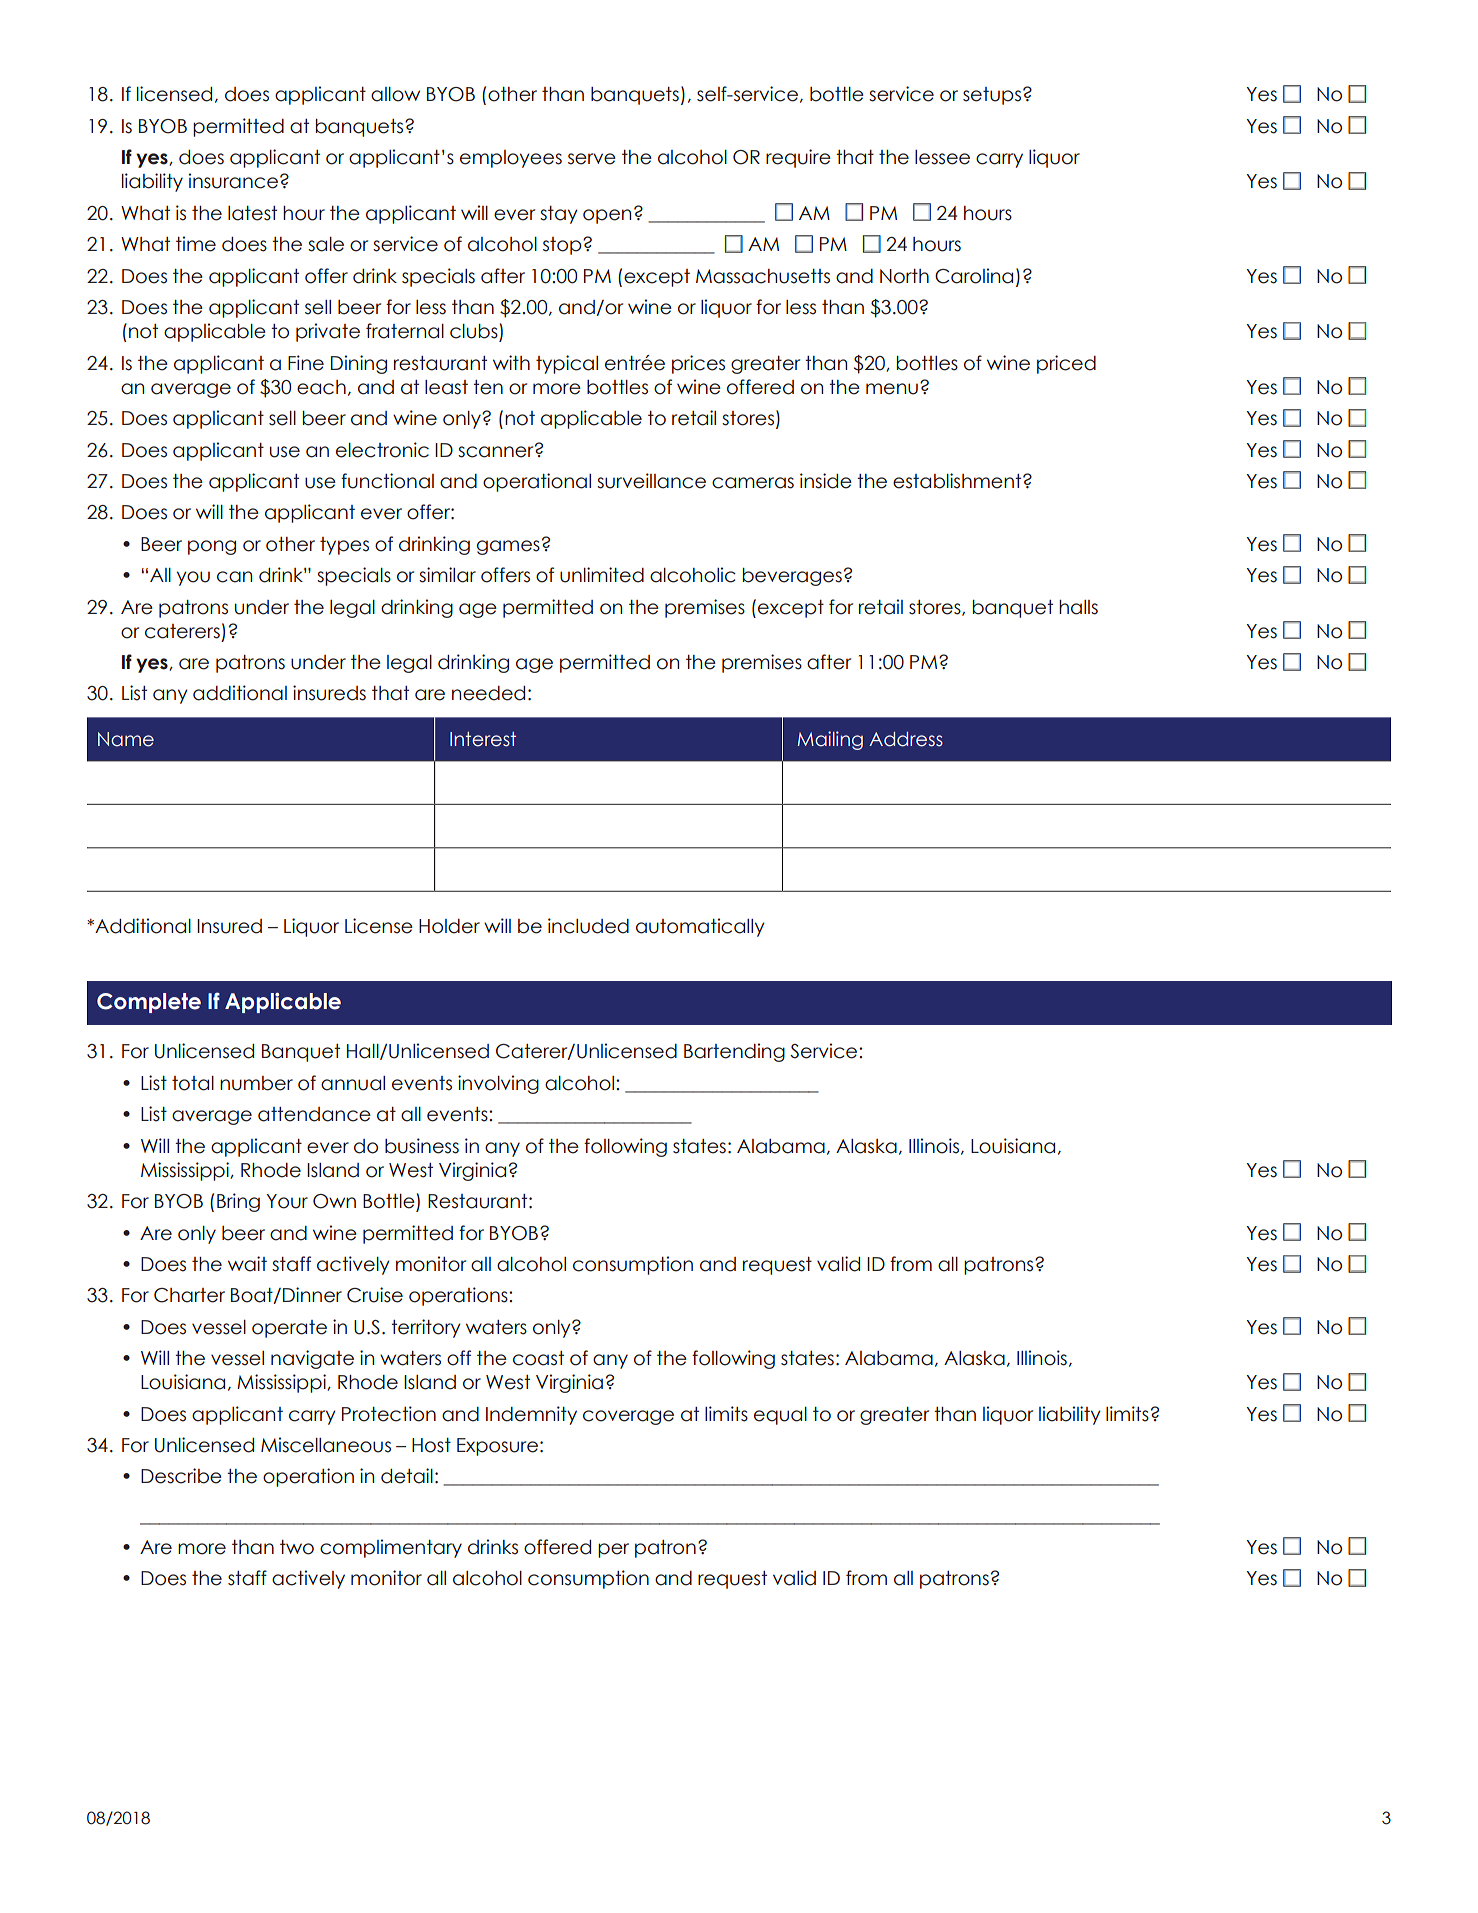 The width and height of the screenshot is (1478, 1913). Describe the element at coordinates (588, 926) in the screenshot. I see `included` at that location.
